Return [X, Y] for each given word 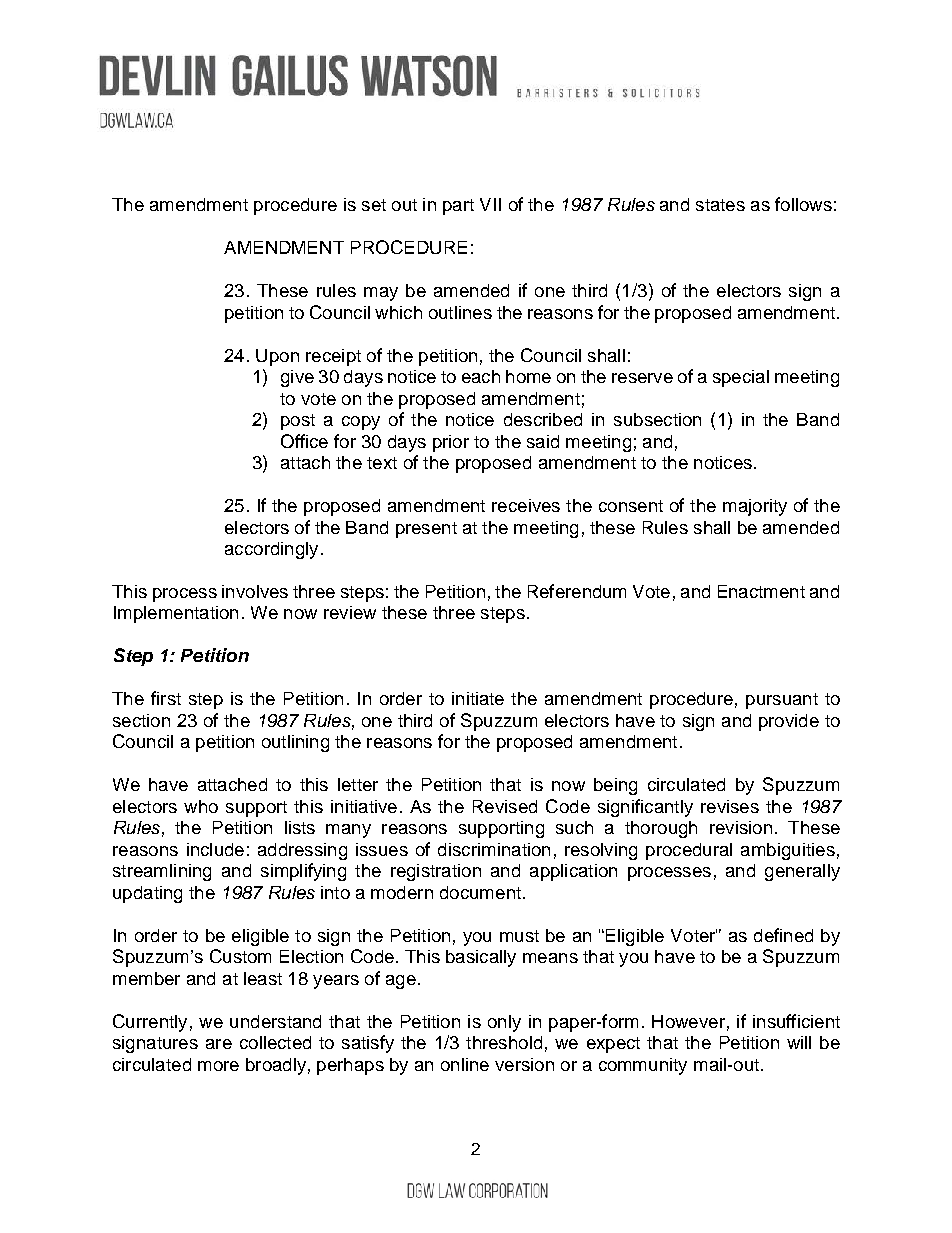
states [720, 205]
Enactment [761, 591]
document [480, 892]
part [458, 207]
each [481, 376]
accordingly [271, 550]
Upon [277, 357]
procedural [689, 851]
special [741, 378]
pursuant [782, 701]
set [374, 205]
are [219, 1044]
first [166, 698]
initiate [478, 698]
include [215, 849]
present [426, 530]
